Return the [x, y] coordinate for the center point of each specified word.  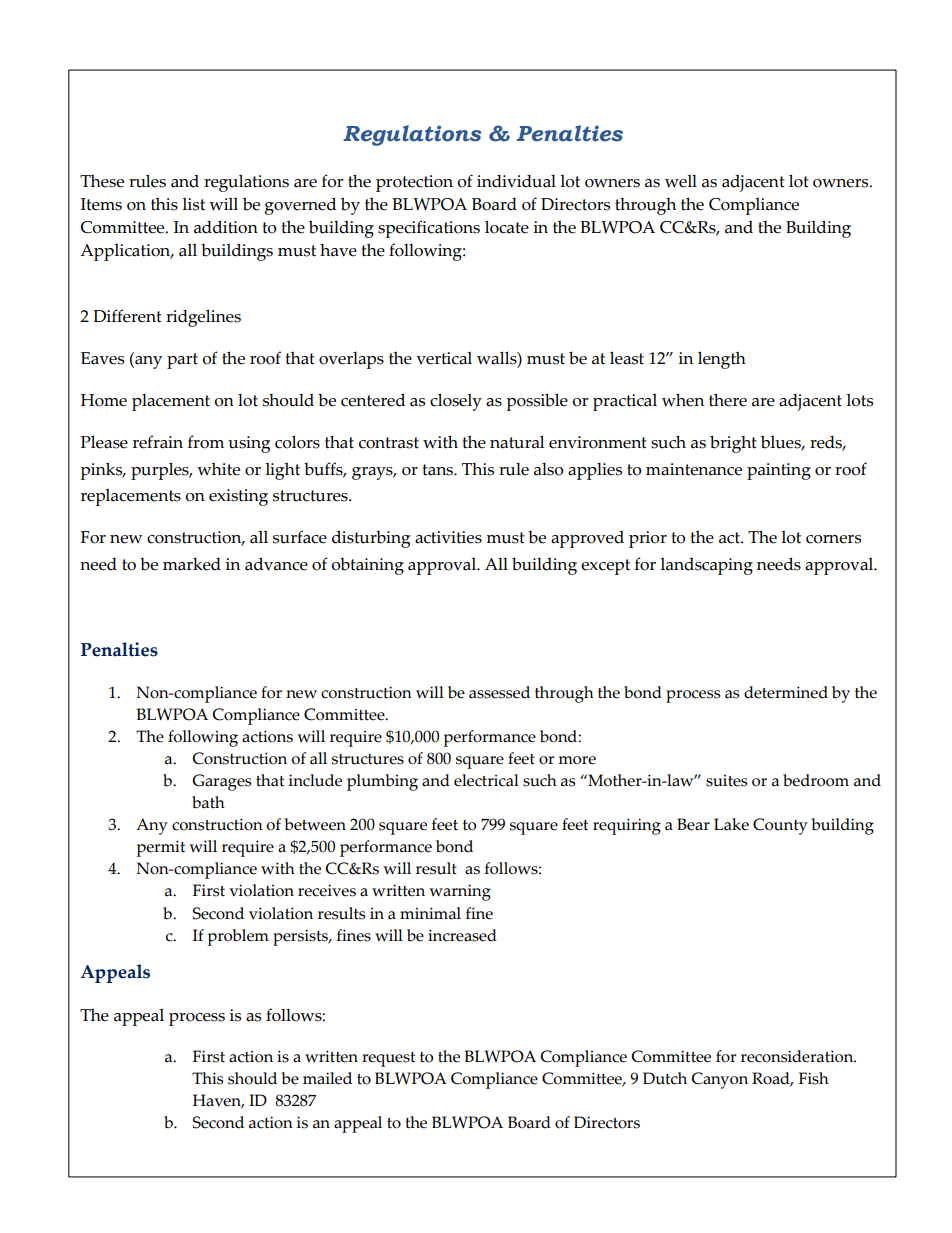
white [218, 469]
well [681, 181]
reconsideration [798, 1056]
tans [438, 470]
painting [779, 471]
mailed [327, 1078]
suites [726, 781]
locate [507, 227]
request [388, 1059]
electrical [486, 780]
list [193, 204]
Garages [221, 782]
